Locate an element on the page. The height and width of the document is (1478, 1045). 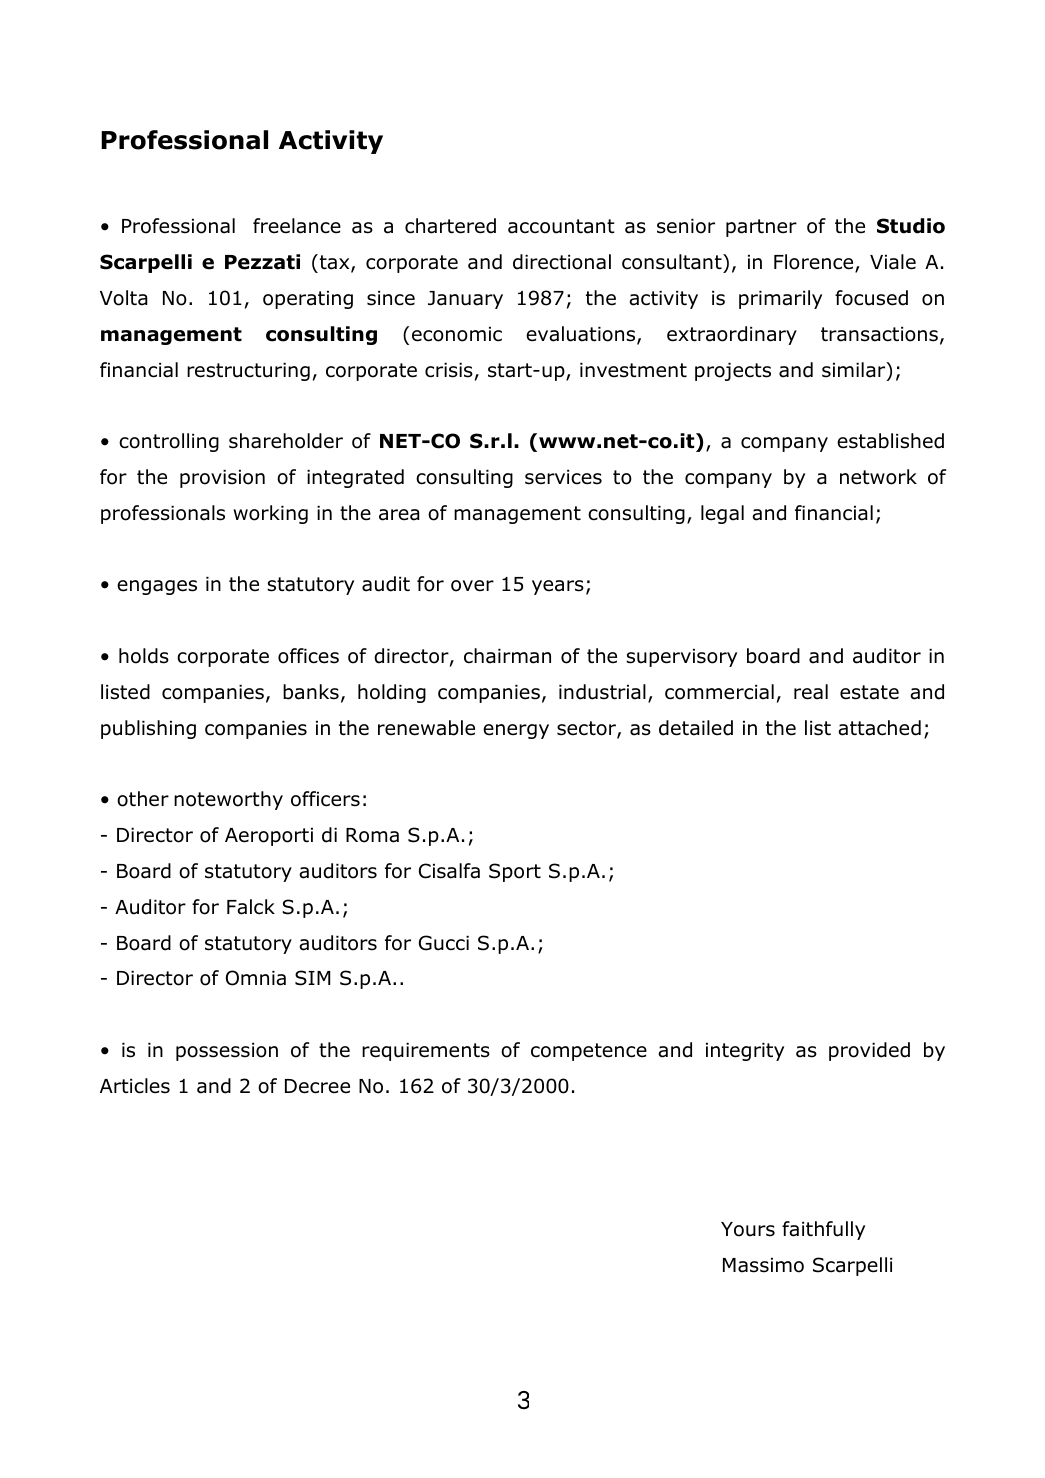
provided is located at coordinates (869, 1051).
